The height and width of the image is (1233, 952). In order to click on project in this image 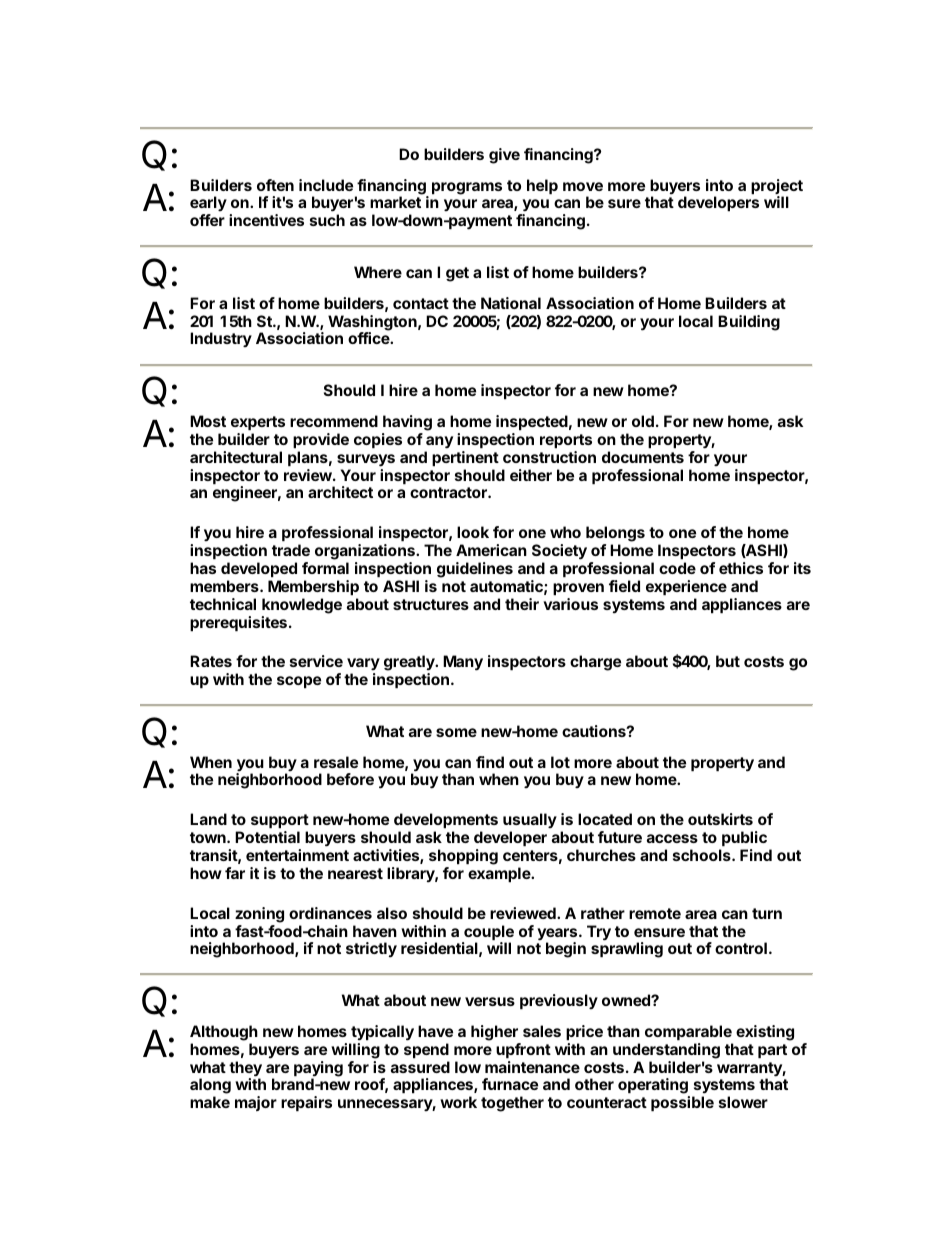, I will do `click(777, 188)`.
